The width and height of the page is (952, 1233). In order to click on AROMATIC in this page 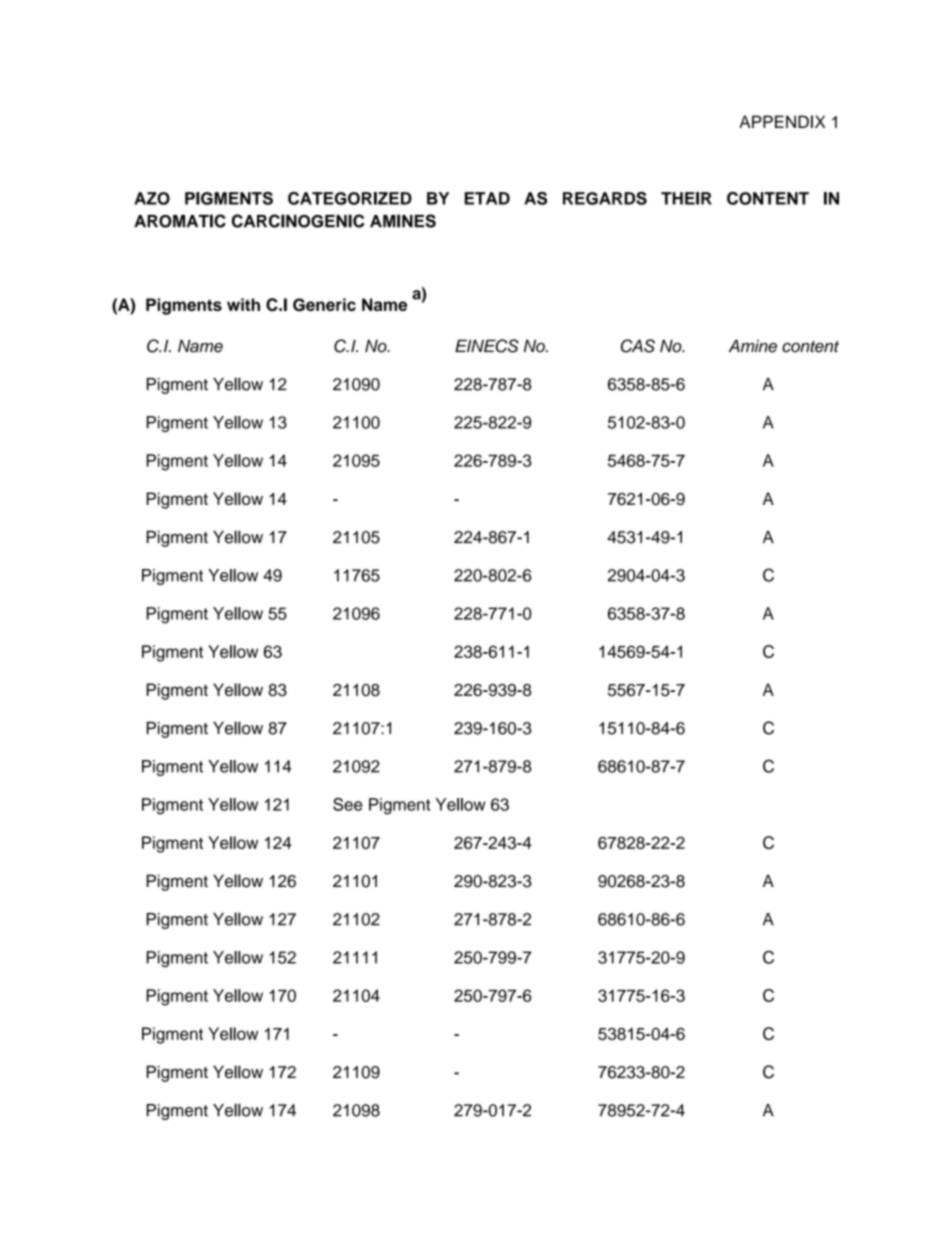, I will do `click(180, 221)`.
